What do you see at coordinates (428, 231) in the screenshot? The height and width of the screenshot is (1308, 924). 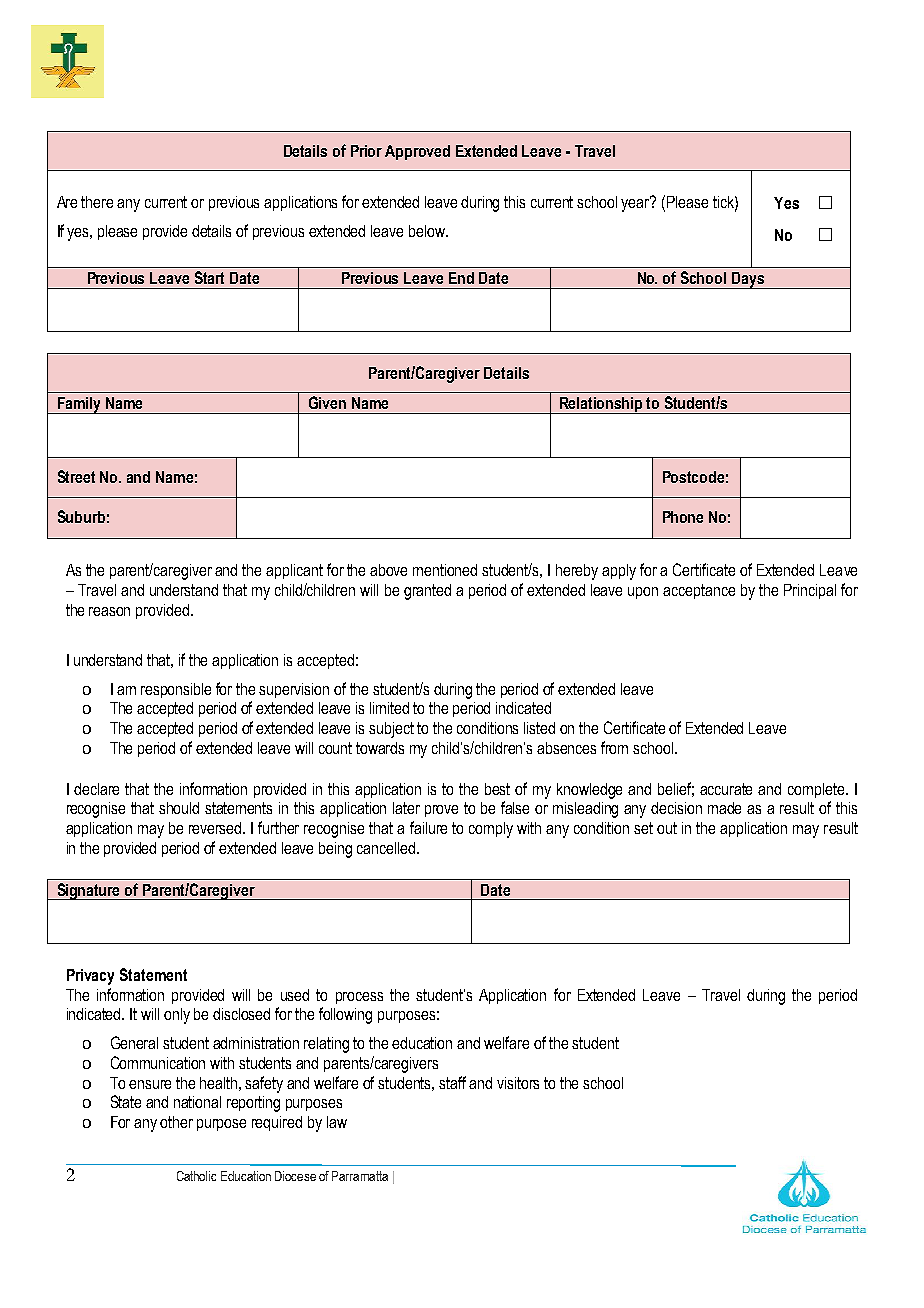 I see `below` at bounding box center [428, 231].
